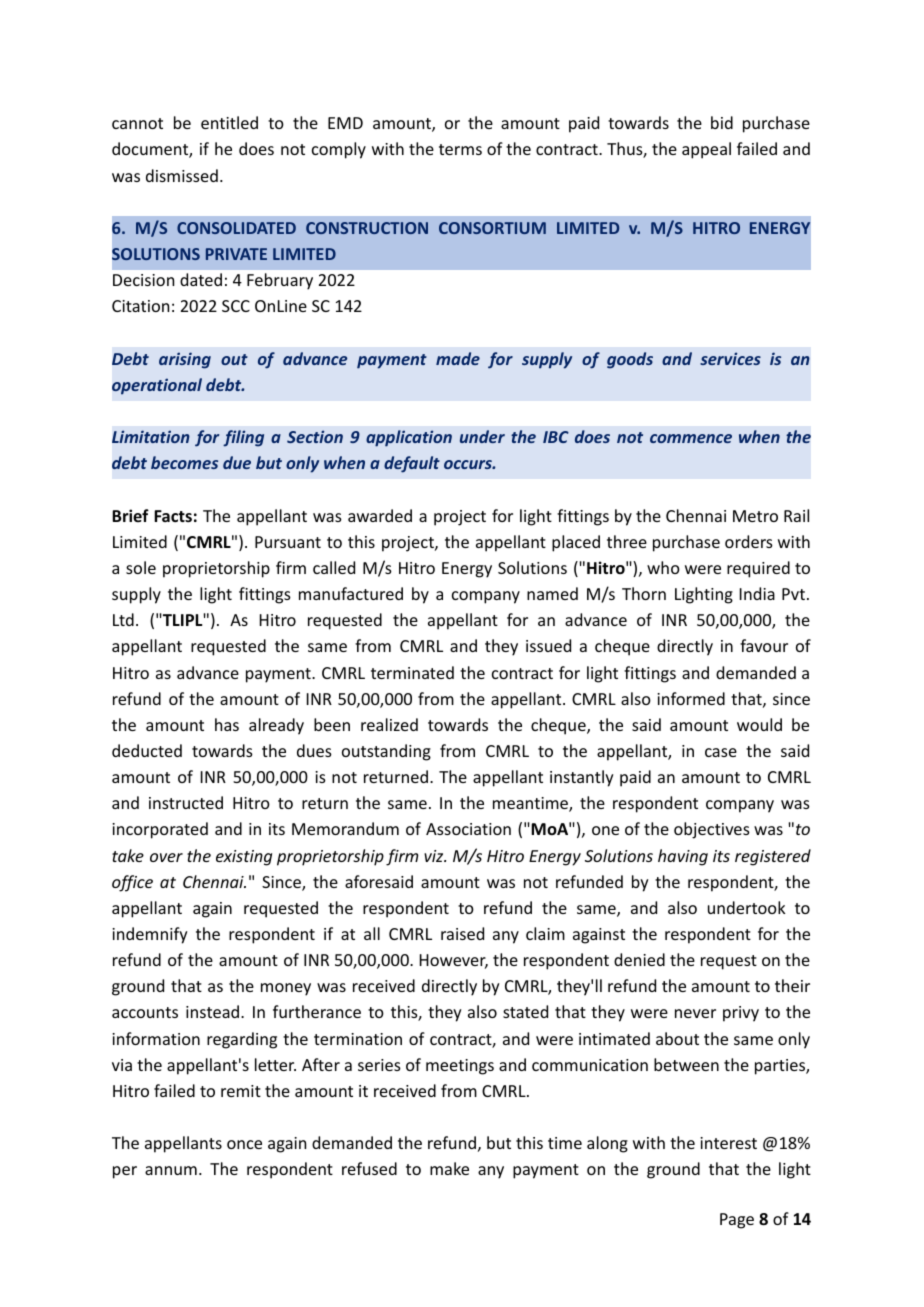  What do you see at coordinates (460, 149) in the page?
I see `terms` at bounding box center [460, 149].
